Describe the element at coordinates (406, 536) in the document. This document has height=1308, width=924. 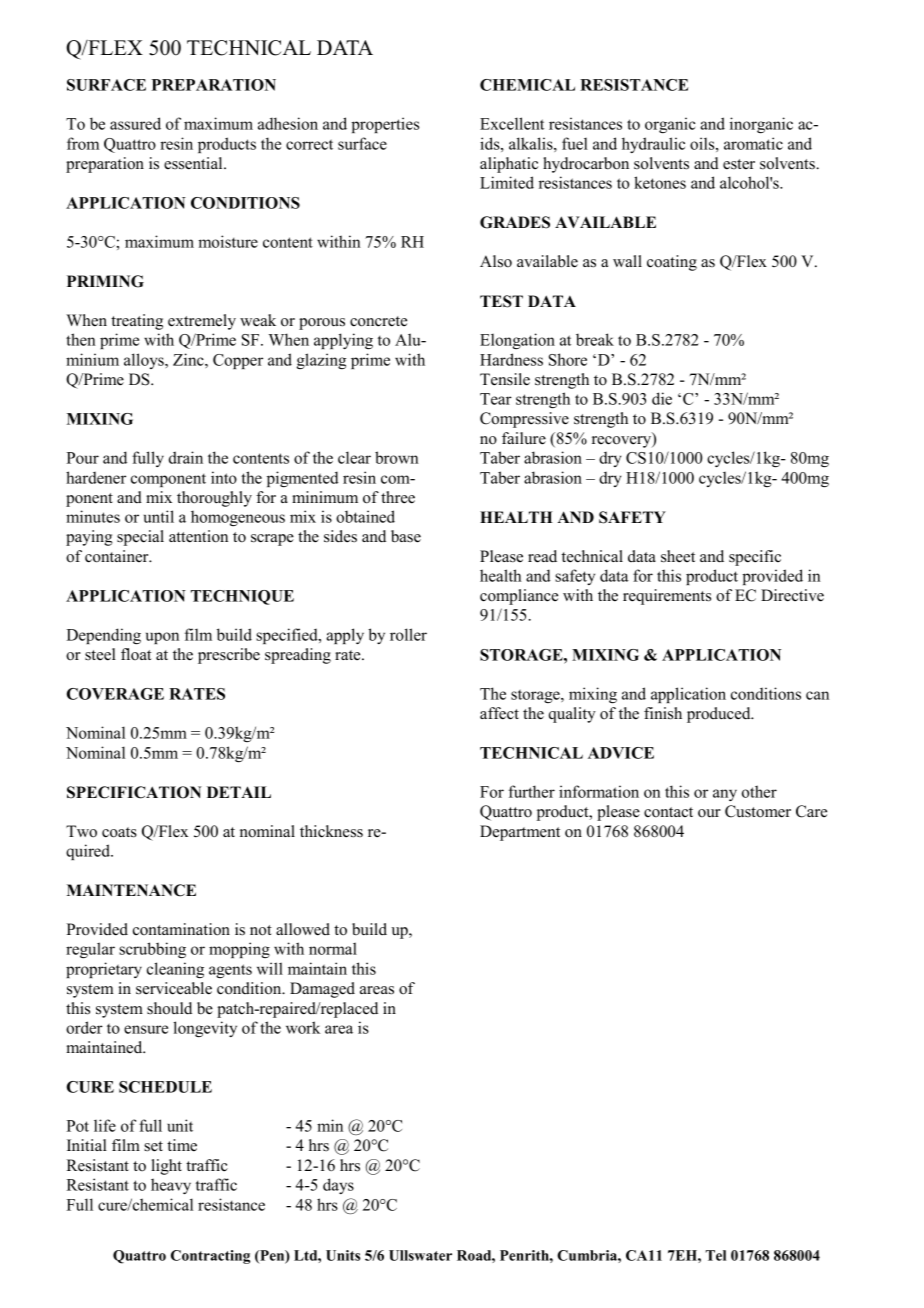
I see `base` at that location.
